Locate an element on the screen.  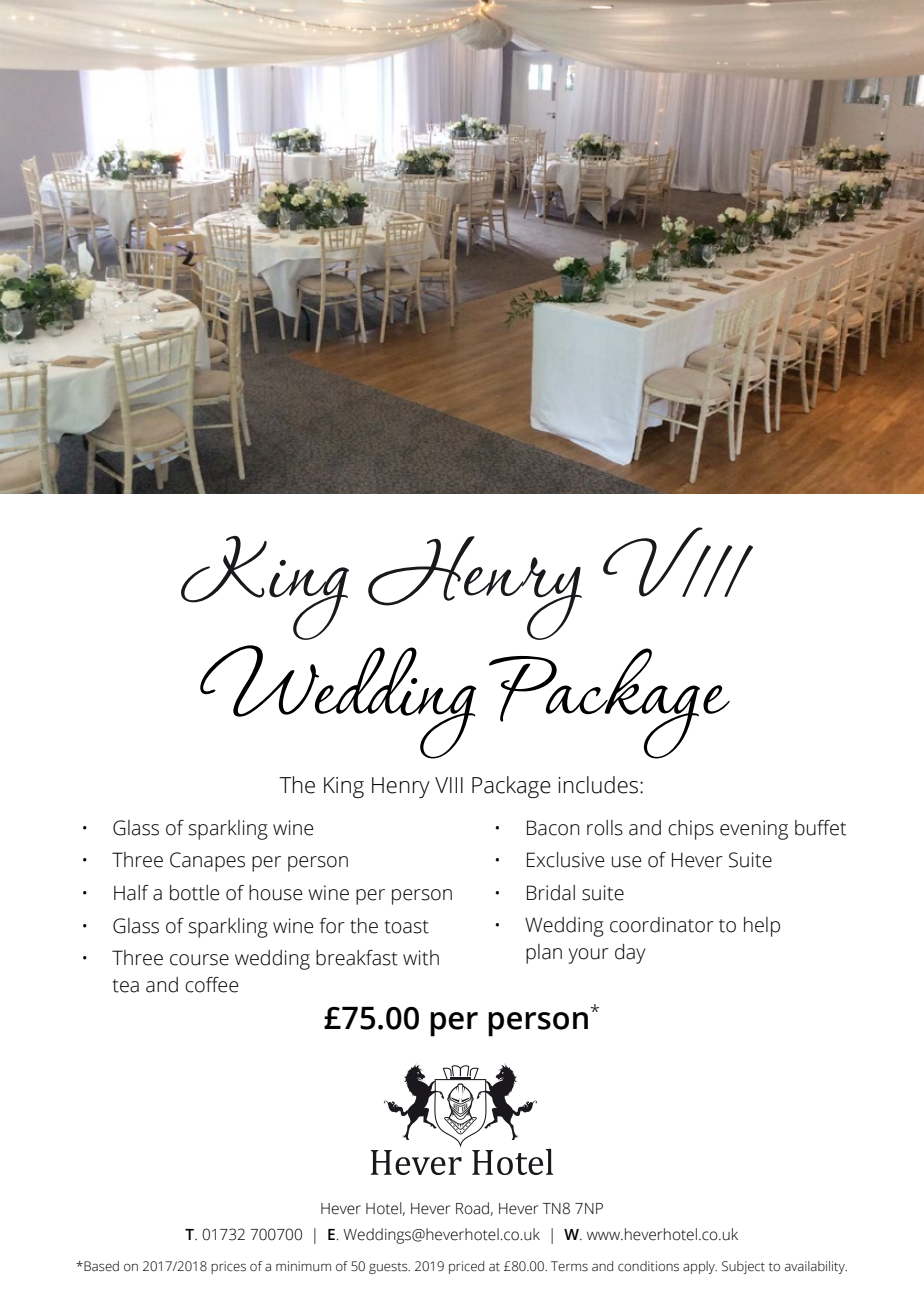
with is located at coordinates (421, 958).
